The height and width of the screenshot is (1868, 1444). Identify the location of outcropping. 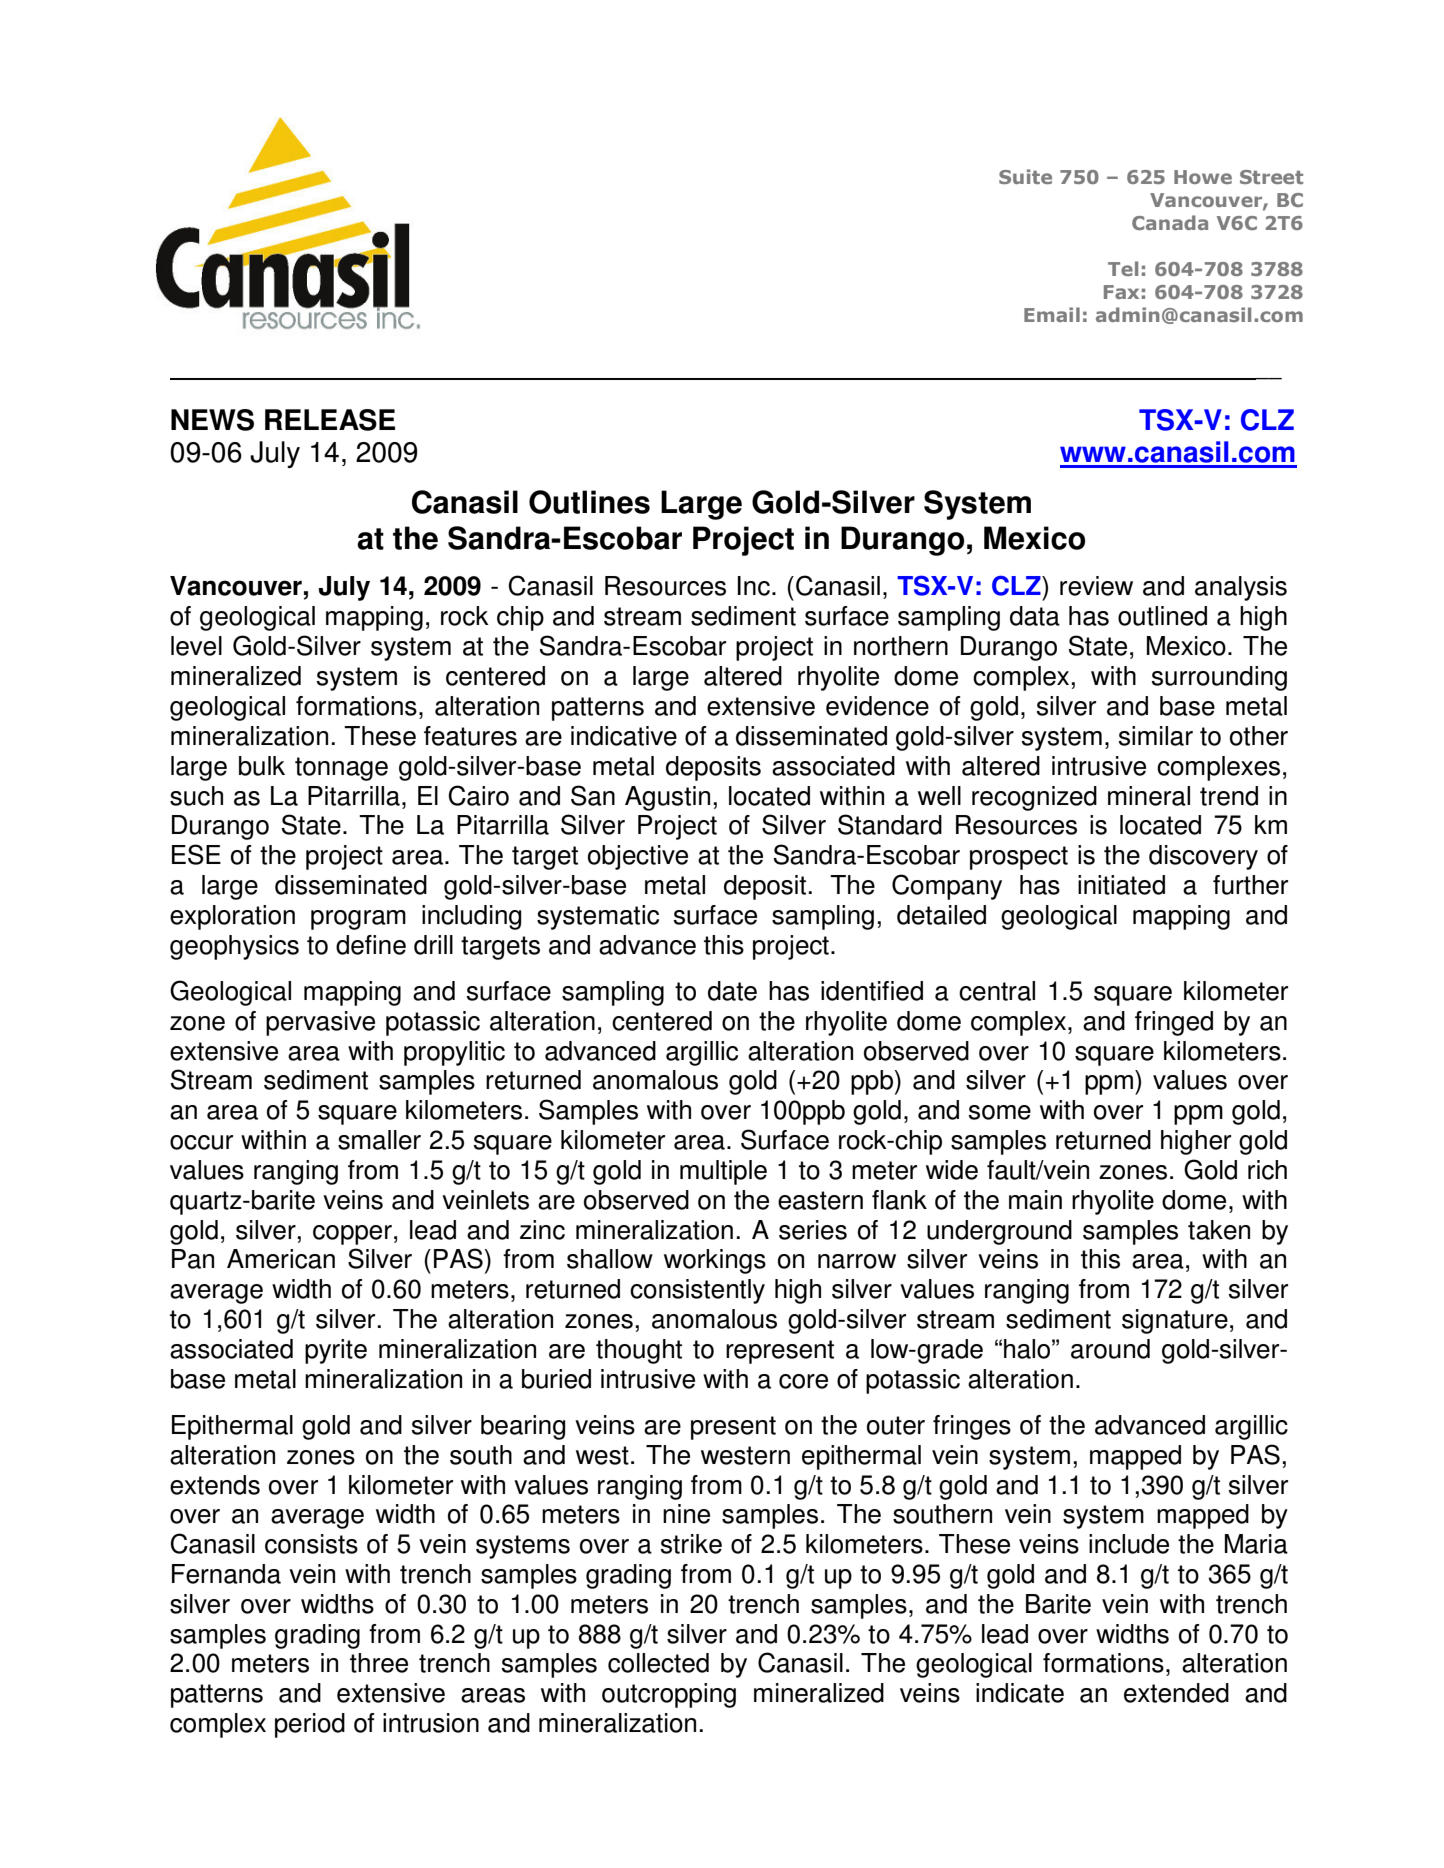
(669, 1695).
